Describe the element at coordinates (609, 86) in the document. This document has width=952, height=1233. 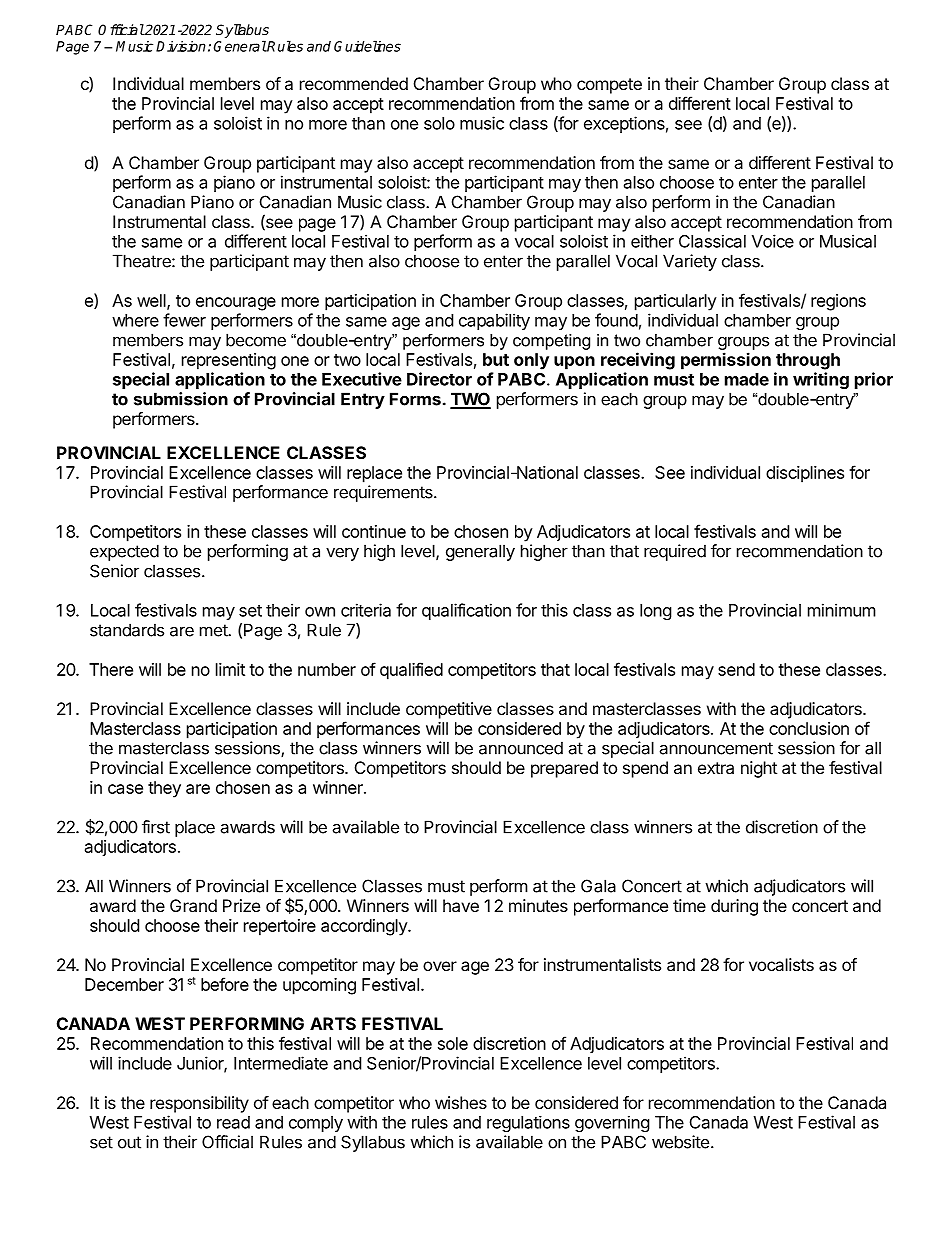
I see `compete` at that location.
